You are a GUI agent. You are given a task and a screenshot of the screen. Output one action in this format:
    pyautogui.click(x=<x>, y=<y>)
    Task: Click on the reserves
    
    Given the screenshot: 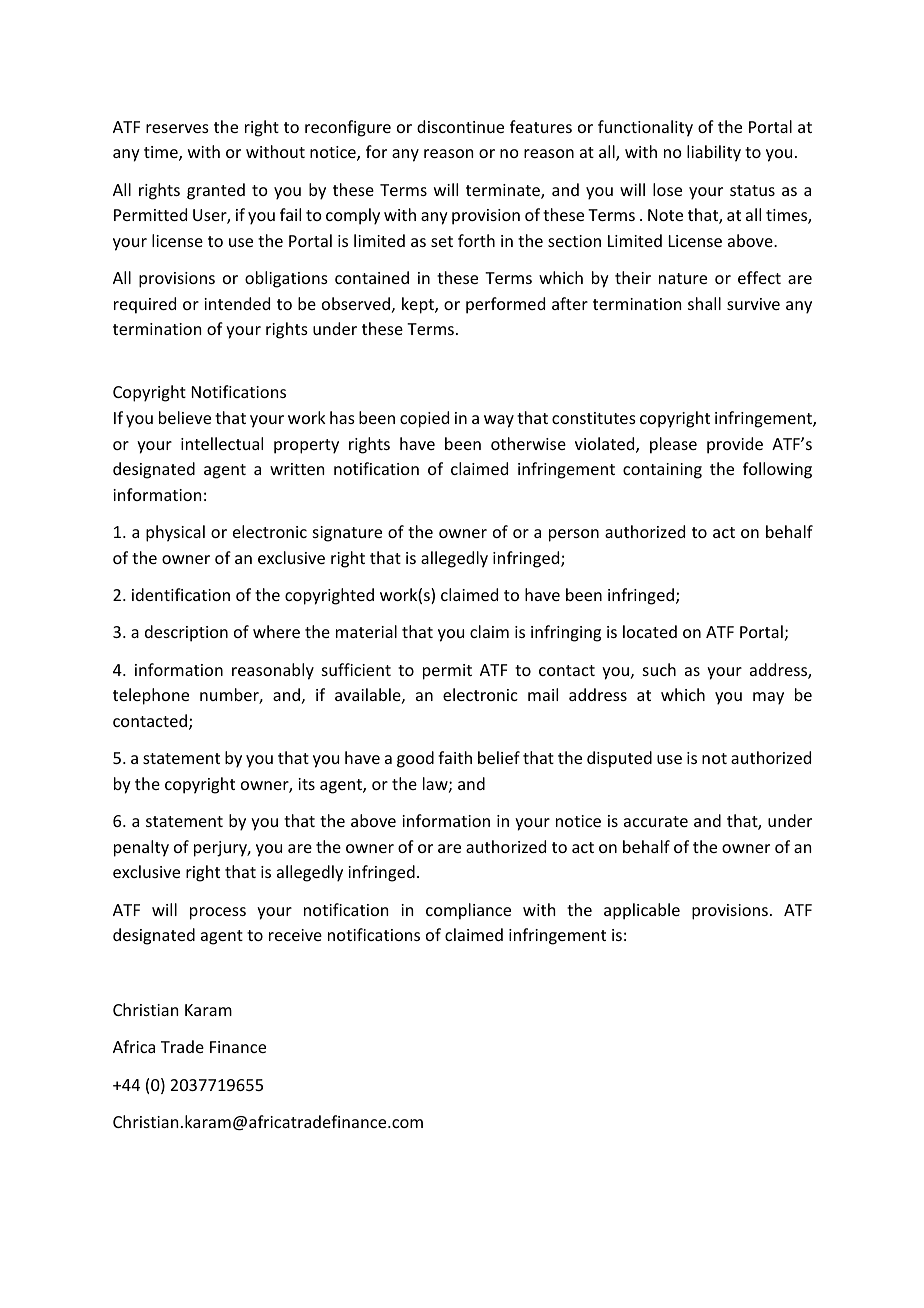 What is the action you would take?
    pyautogui.click(x=177, y=128)
